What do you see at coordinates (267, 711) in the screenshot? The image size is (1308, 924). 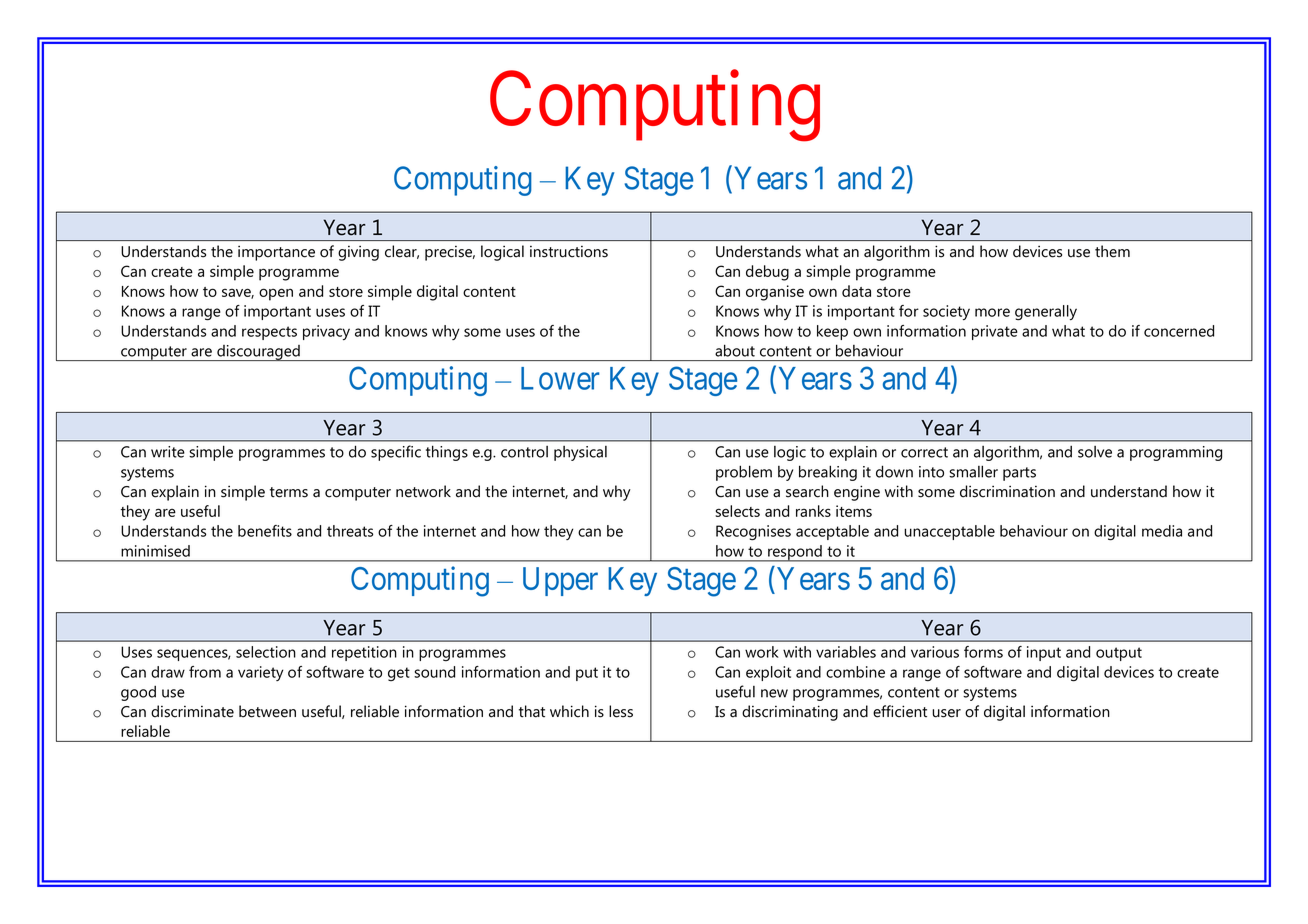 I see `between` at bounding box center [267, 711].
